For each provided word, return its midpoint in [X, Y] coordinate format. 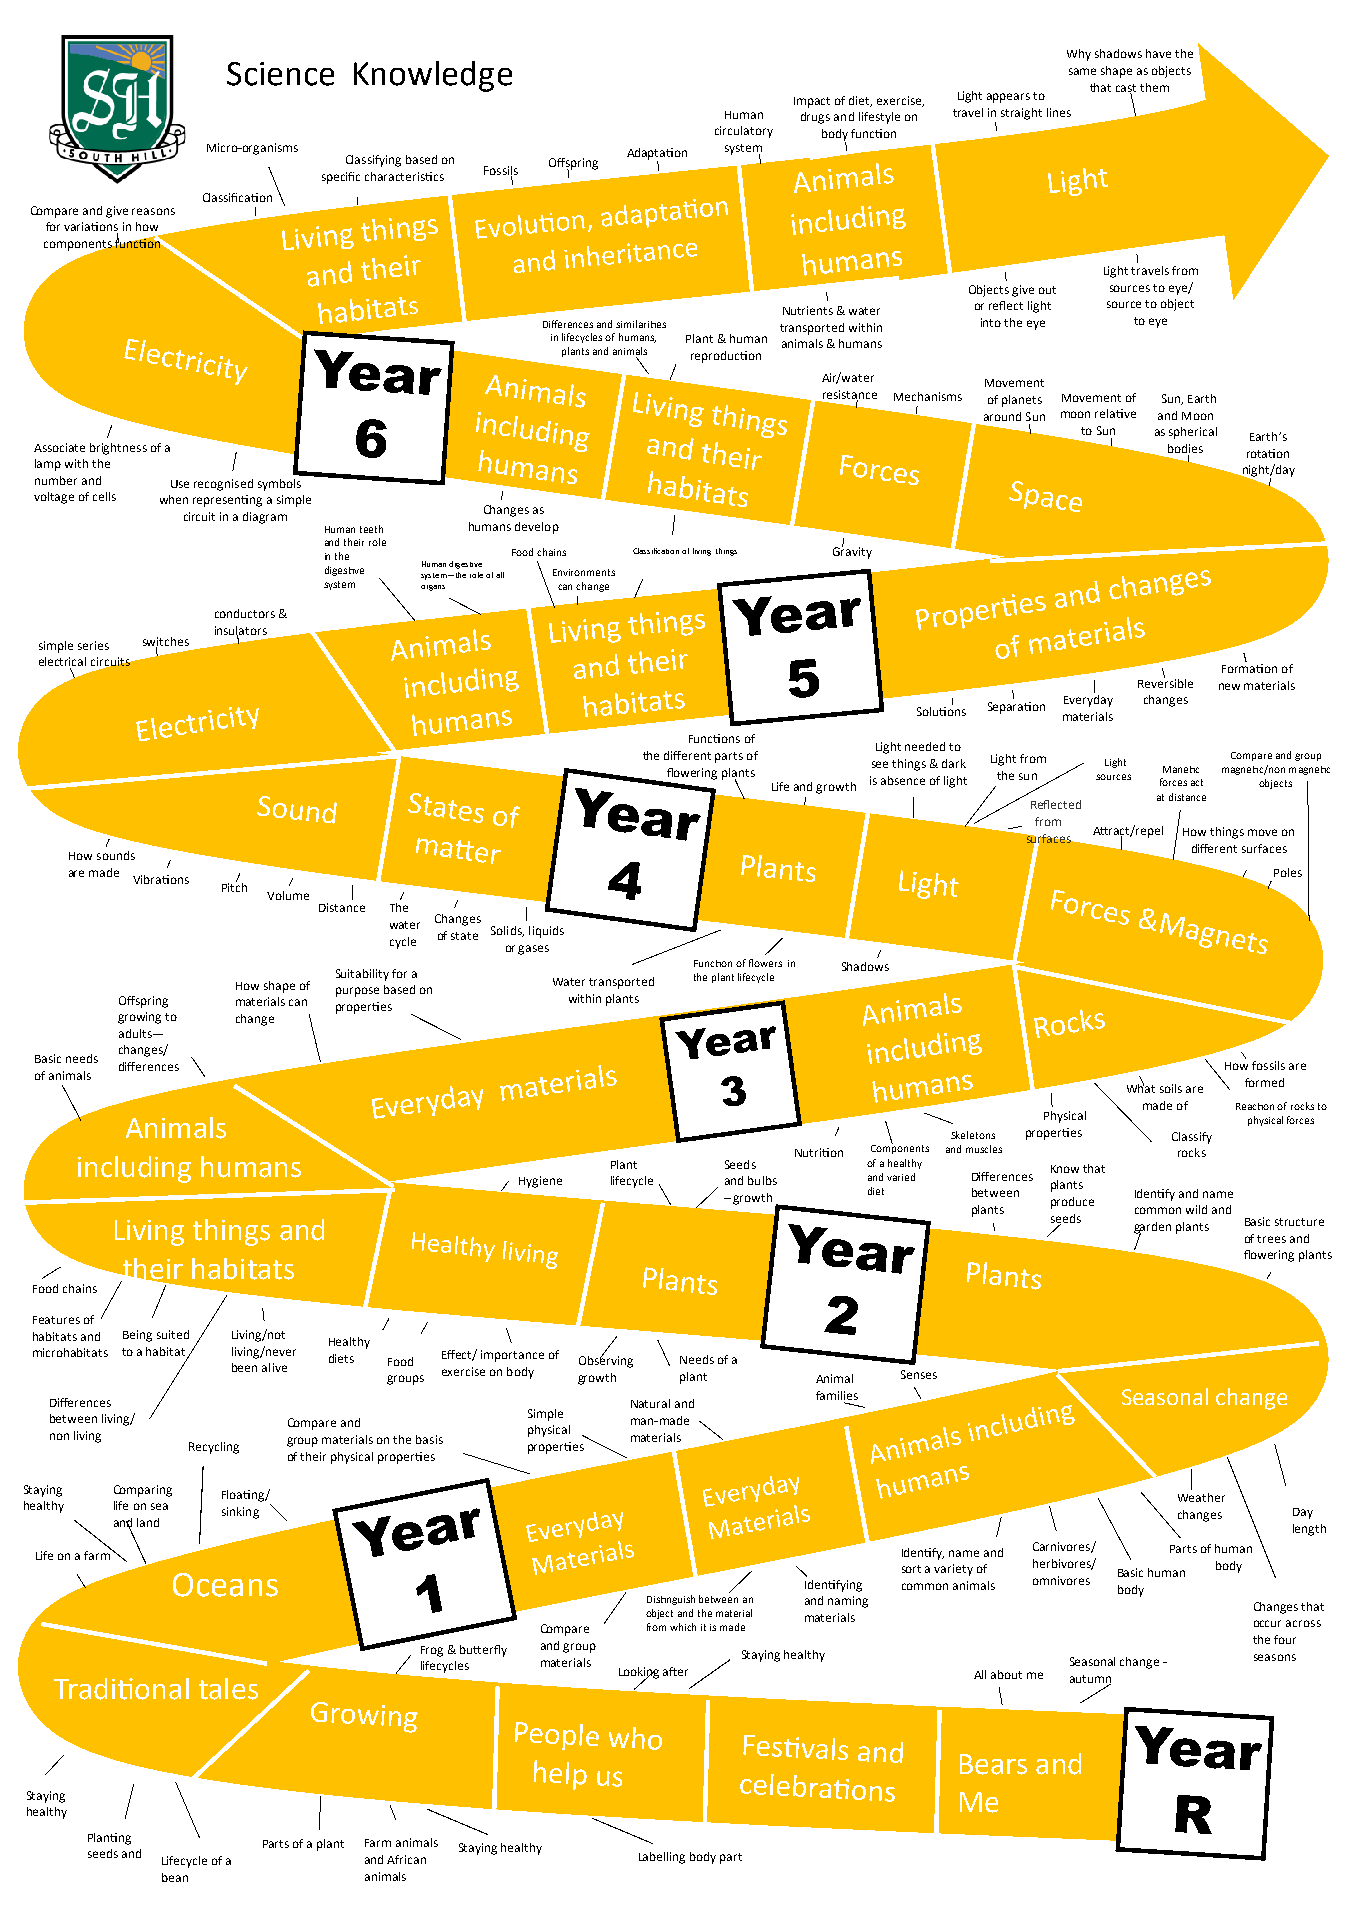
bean [175, 1877]
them [1154, 87]
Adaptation [657, 155]
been [244, 1367]
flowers [765, 963]
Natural [650, 1403]
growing [139, 1018]
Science [280, 74]
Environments [584, 572]
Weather [1201, 1497]
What [1141, 1087]
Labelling [662, 1858]
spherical [1193, 433]
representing [227, 501]
